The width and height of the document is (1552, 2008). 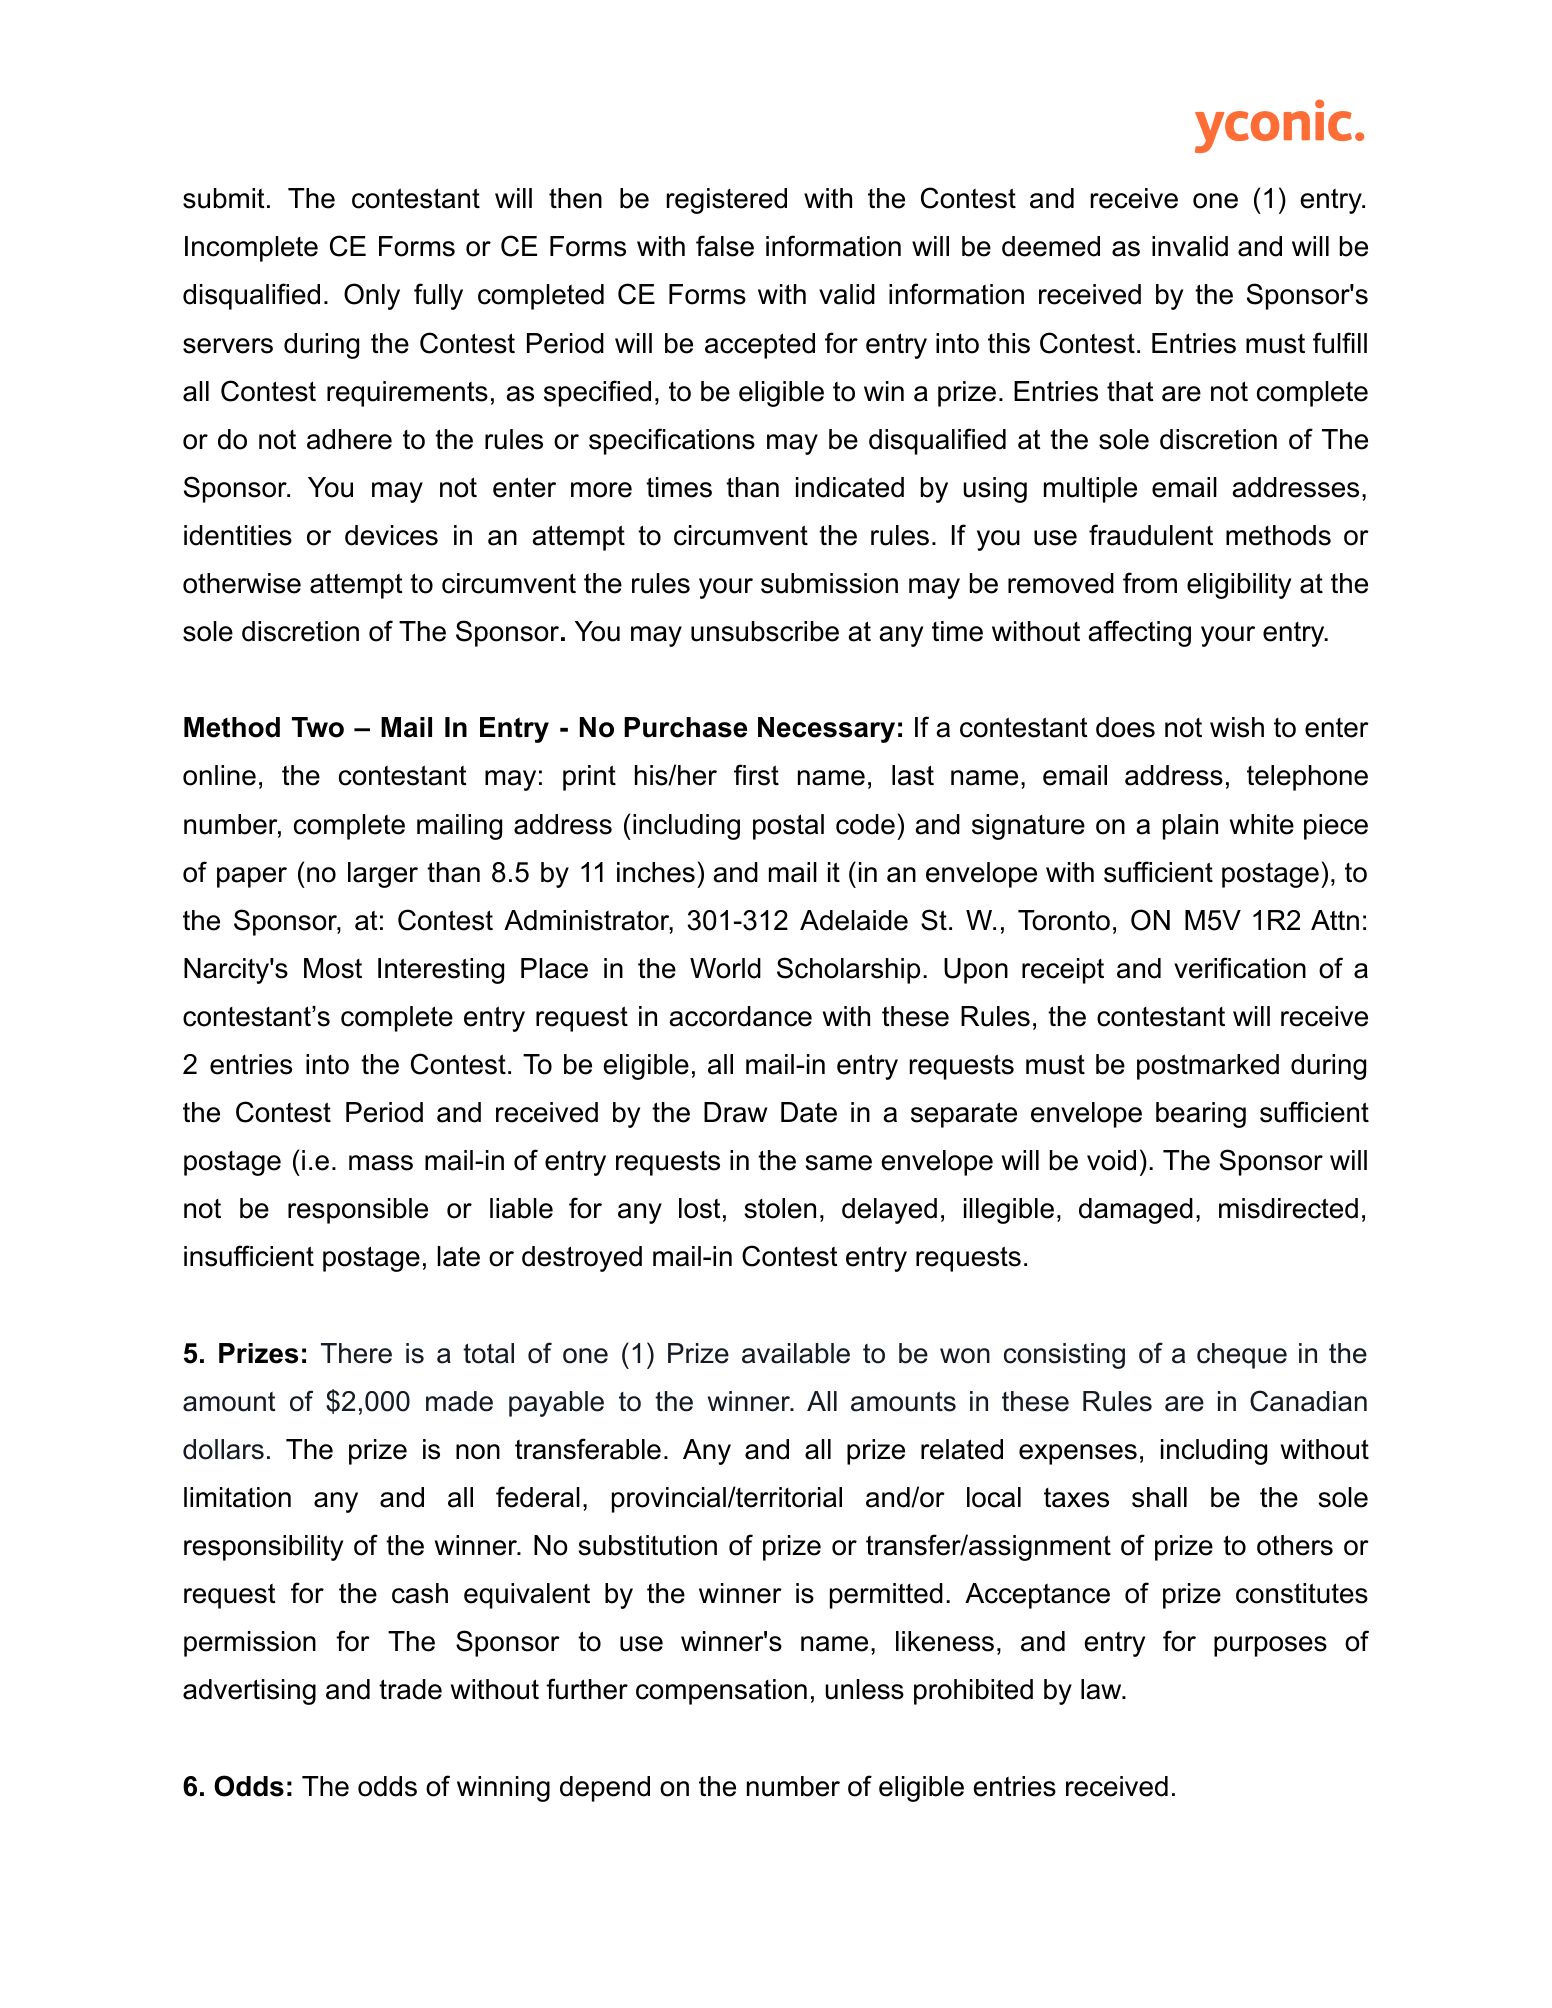 What do you see at coordinates (725, 246) in the document?
I see `false` at bounding box center [725, 246].
